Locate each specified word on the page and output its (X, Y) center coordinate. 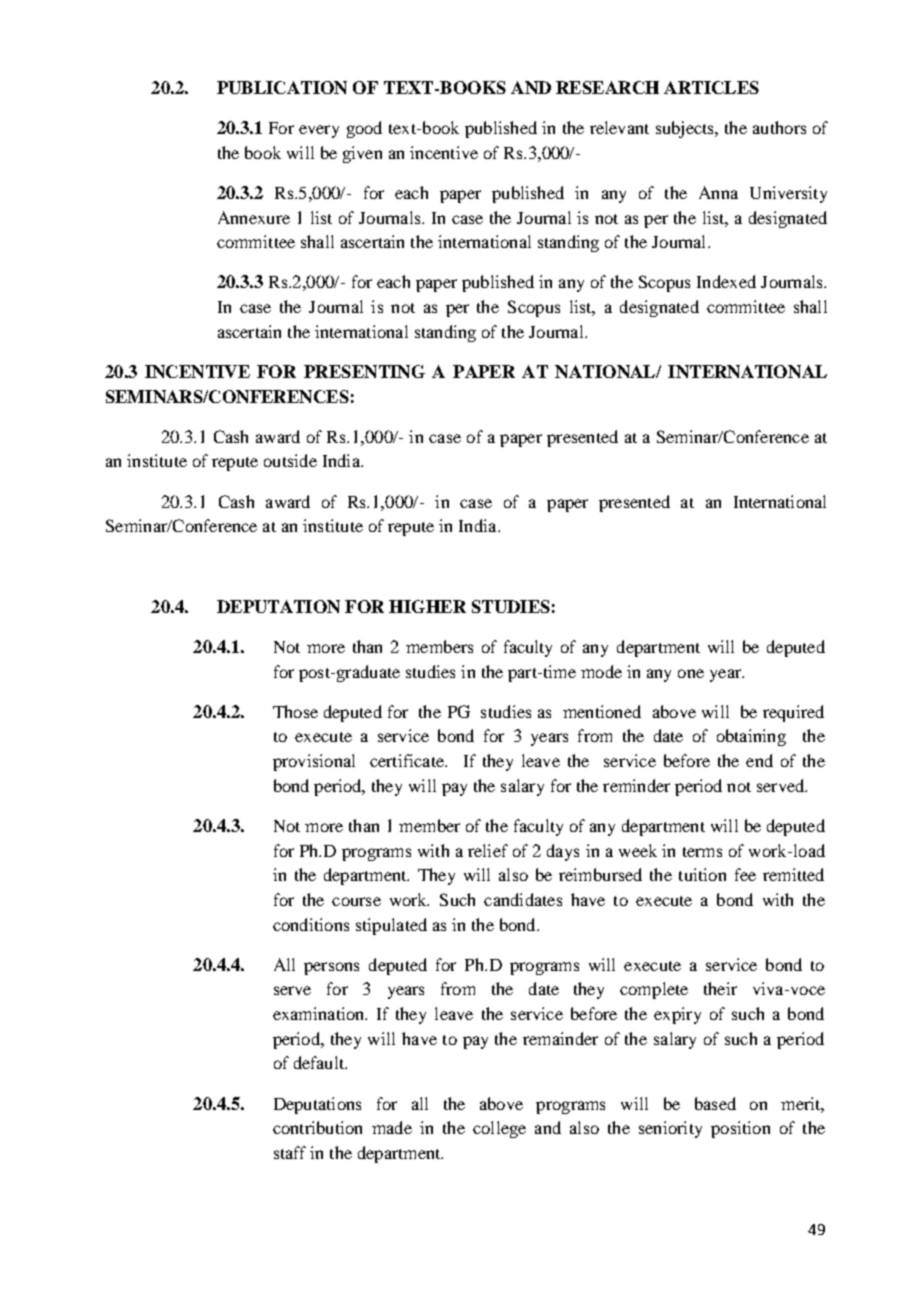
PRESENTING (364, 371)
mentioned (602, 711)
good (364, 129)
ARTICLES (711, 87)
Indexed (726, 281)
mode (601, 671)
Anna (718, 192)
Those (295, 711)
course (356, 901)
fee (745, 874)
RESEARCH (607, 87)
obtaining (751, 737)
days (563, 852)
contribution (317, 1127)
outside (290, 460)
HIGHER (427, 606)
